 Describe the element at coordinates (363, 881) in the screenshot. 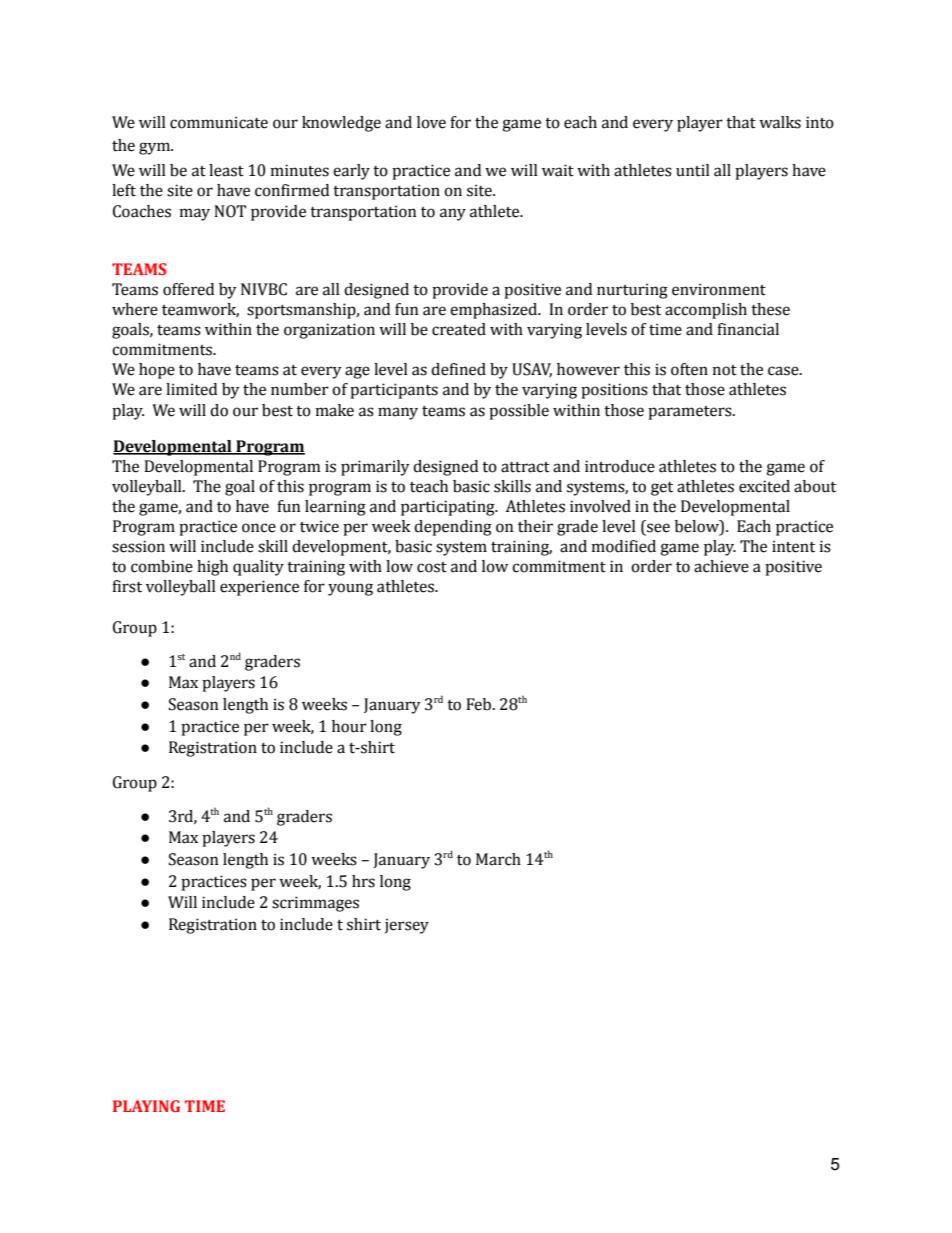

I see `hrs` at that location.
